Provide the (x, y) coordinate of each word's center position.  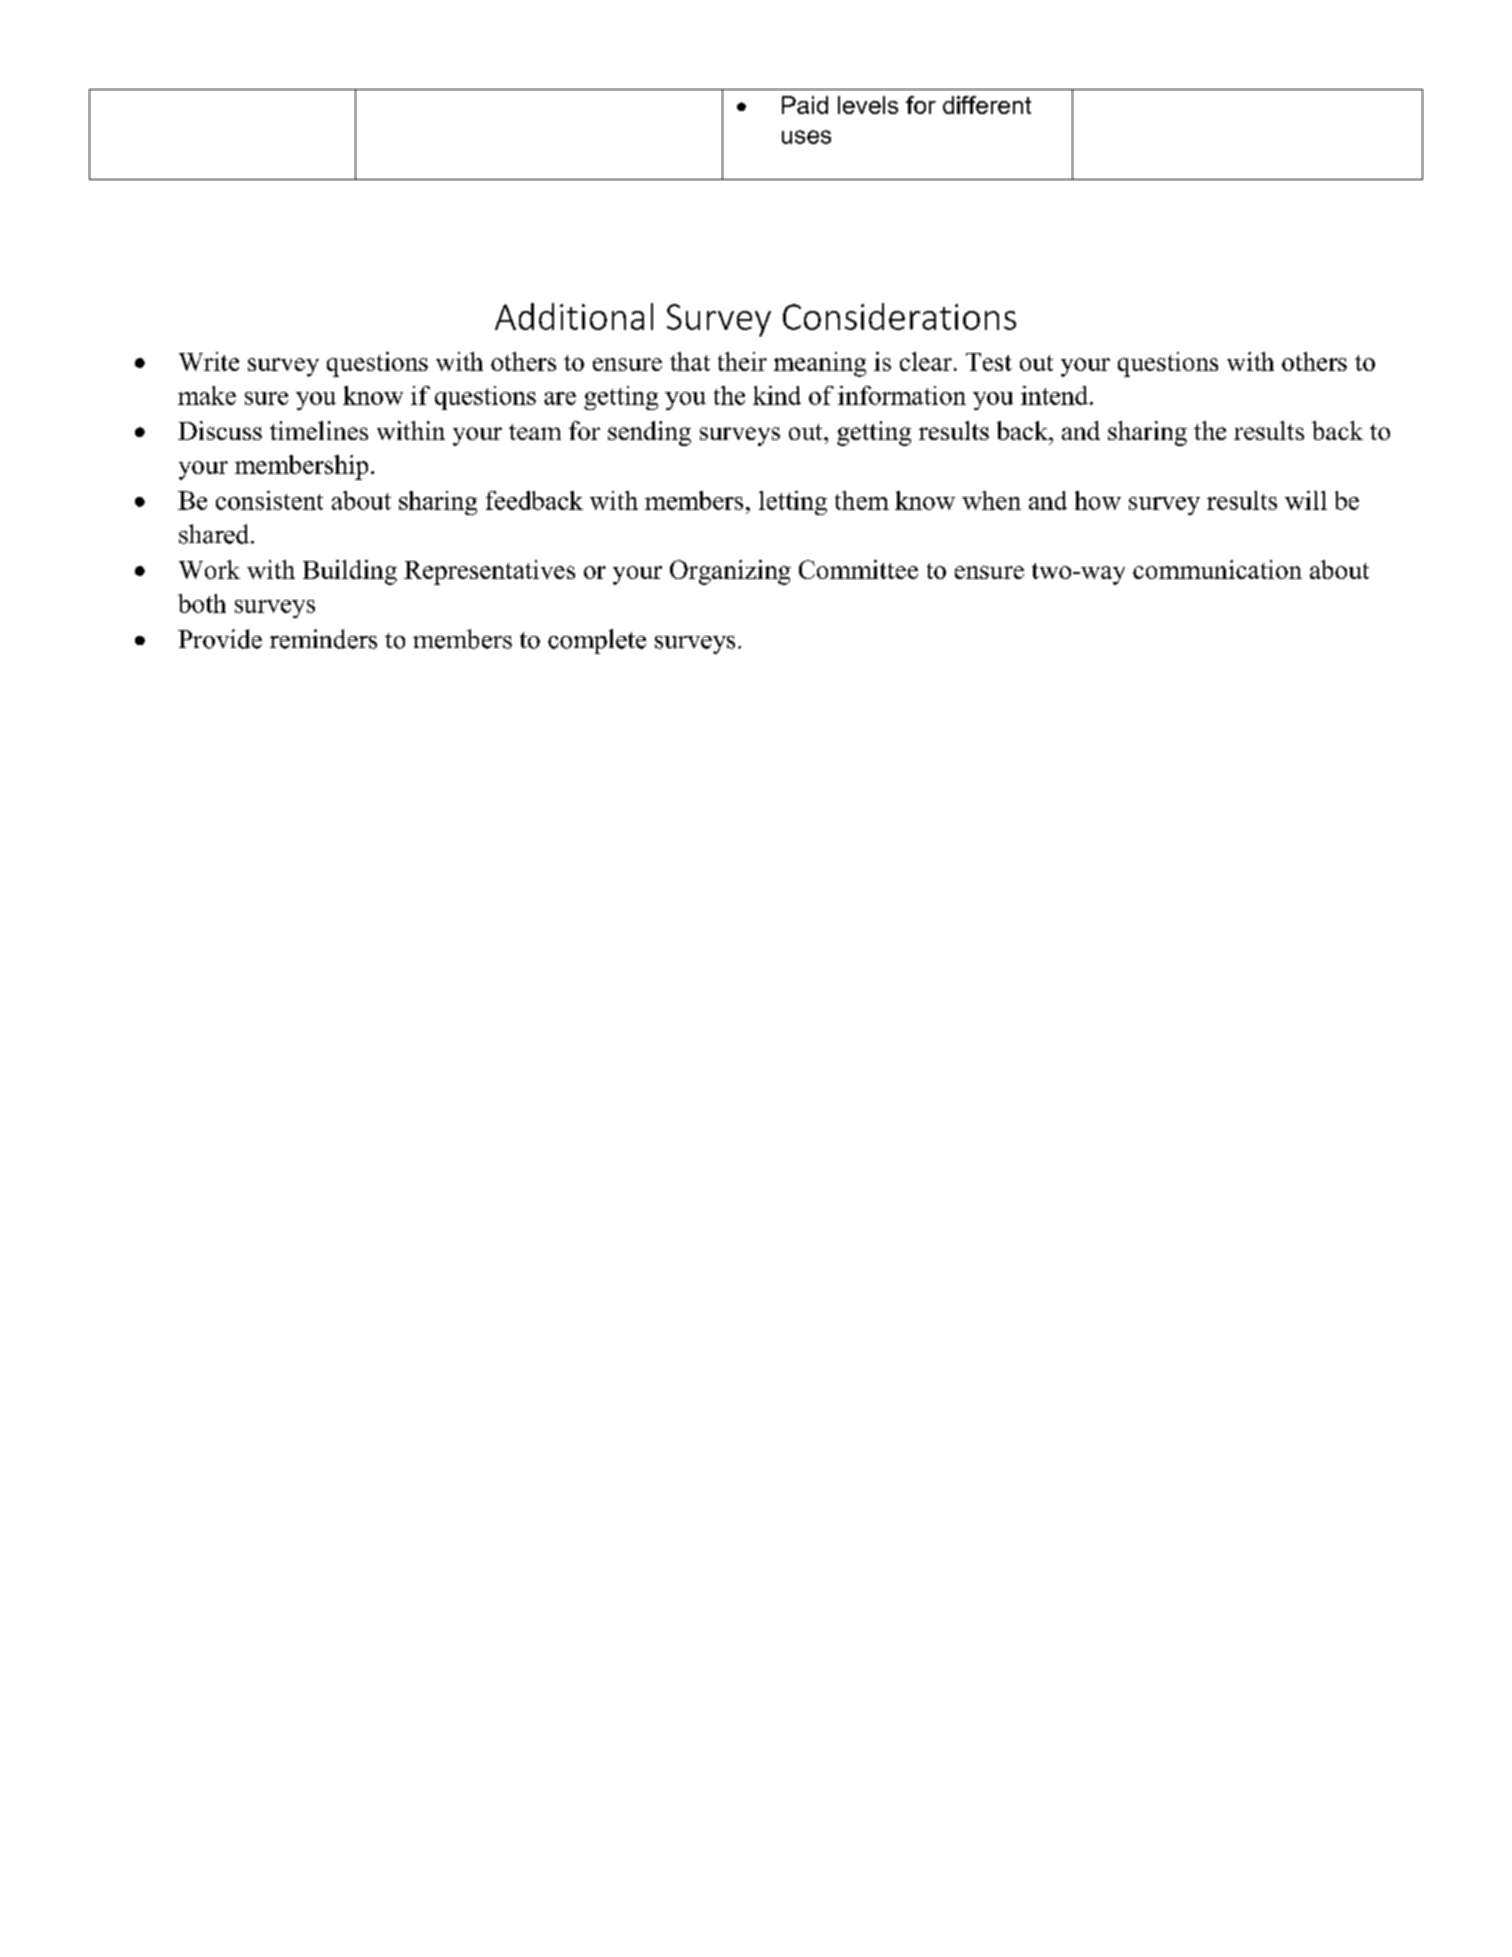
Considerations (899, 316)
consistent (269, 500)
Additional (574, 316)
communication (1217, 569)
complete (597, 641)
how (1098, 500)
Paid (805, 105)
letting (793, 503)
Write (209, 361)
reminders (323, 639)
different (987, 105)
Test (989, 362)
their (742, 361)
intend (1056, 395)
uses (806, 137)
